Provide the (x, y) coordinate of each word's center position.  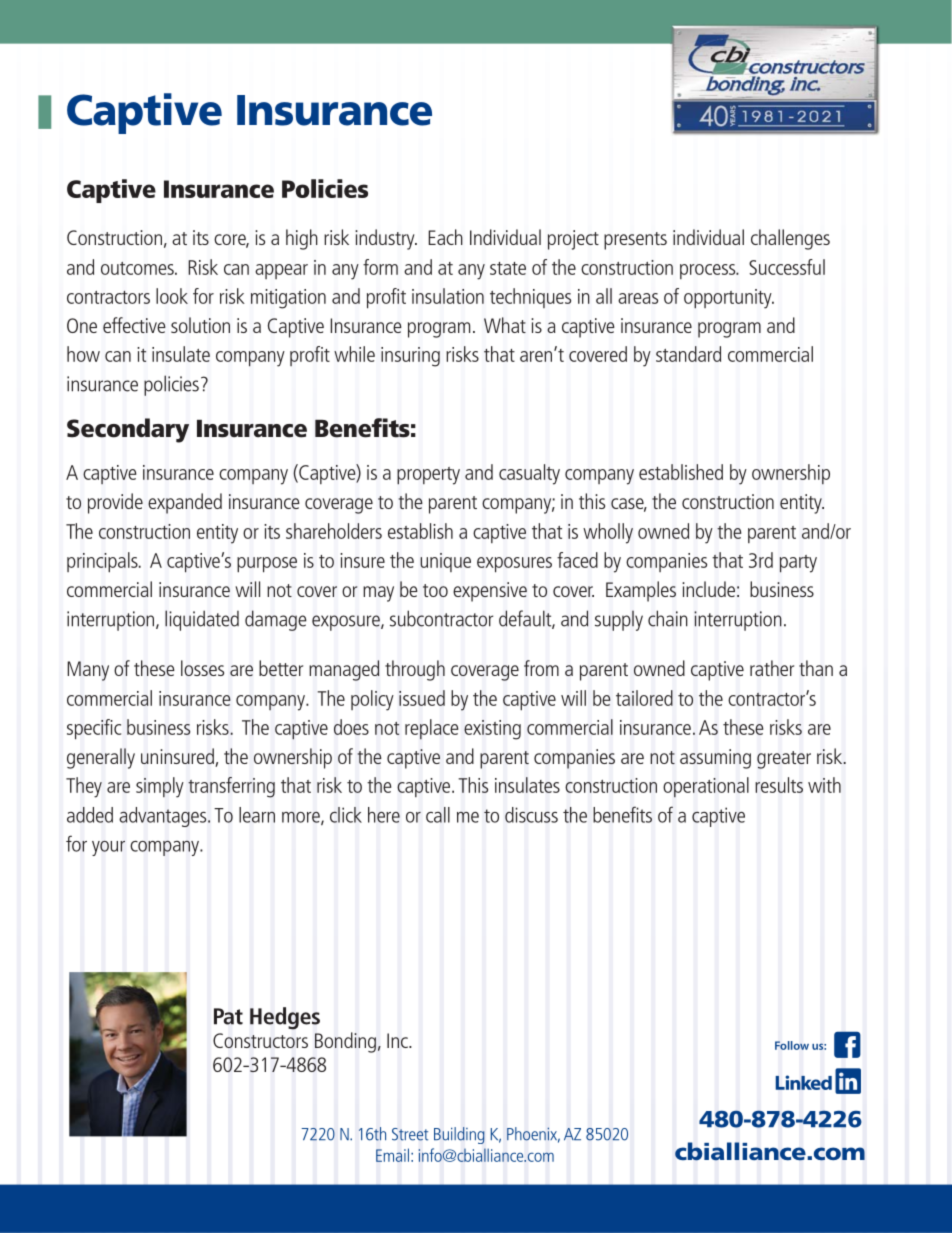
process (709, 271)
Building (459, 1135)
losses (202, 668)
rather (772, 668)
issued (422, 698)
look (172, 296)
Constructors (260, 1040)
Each (445, 237)
